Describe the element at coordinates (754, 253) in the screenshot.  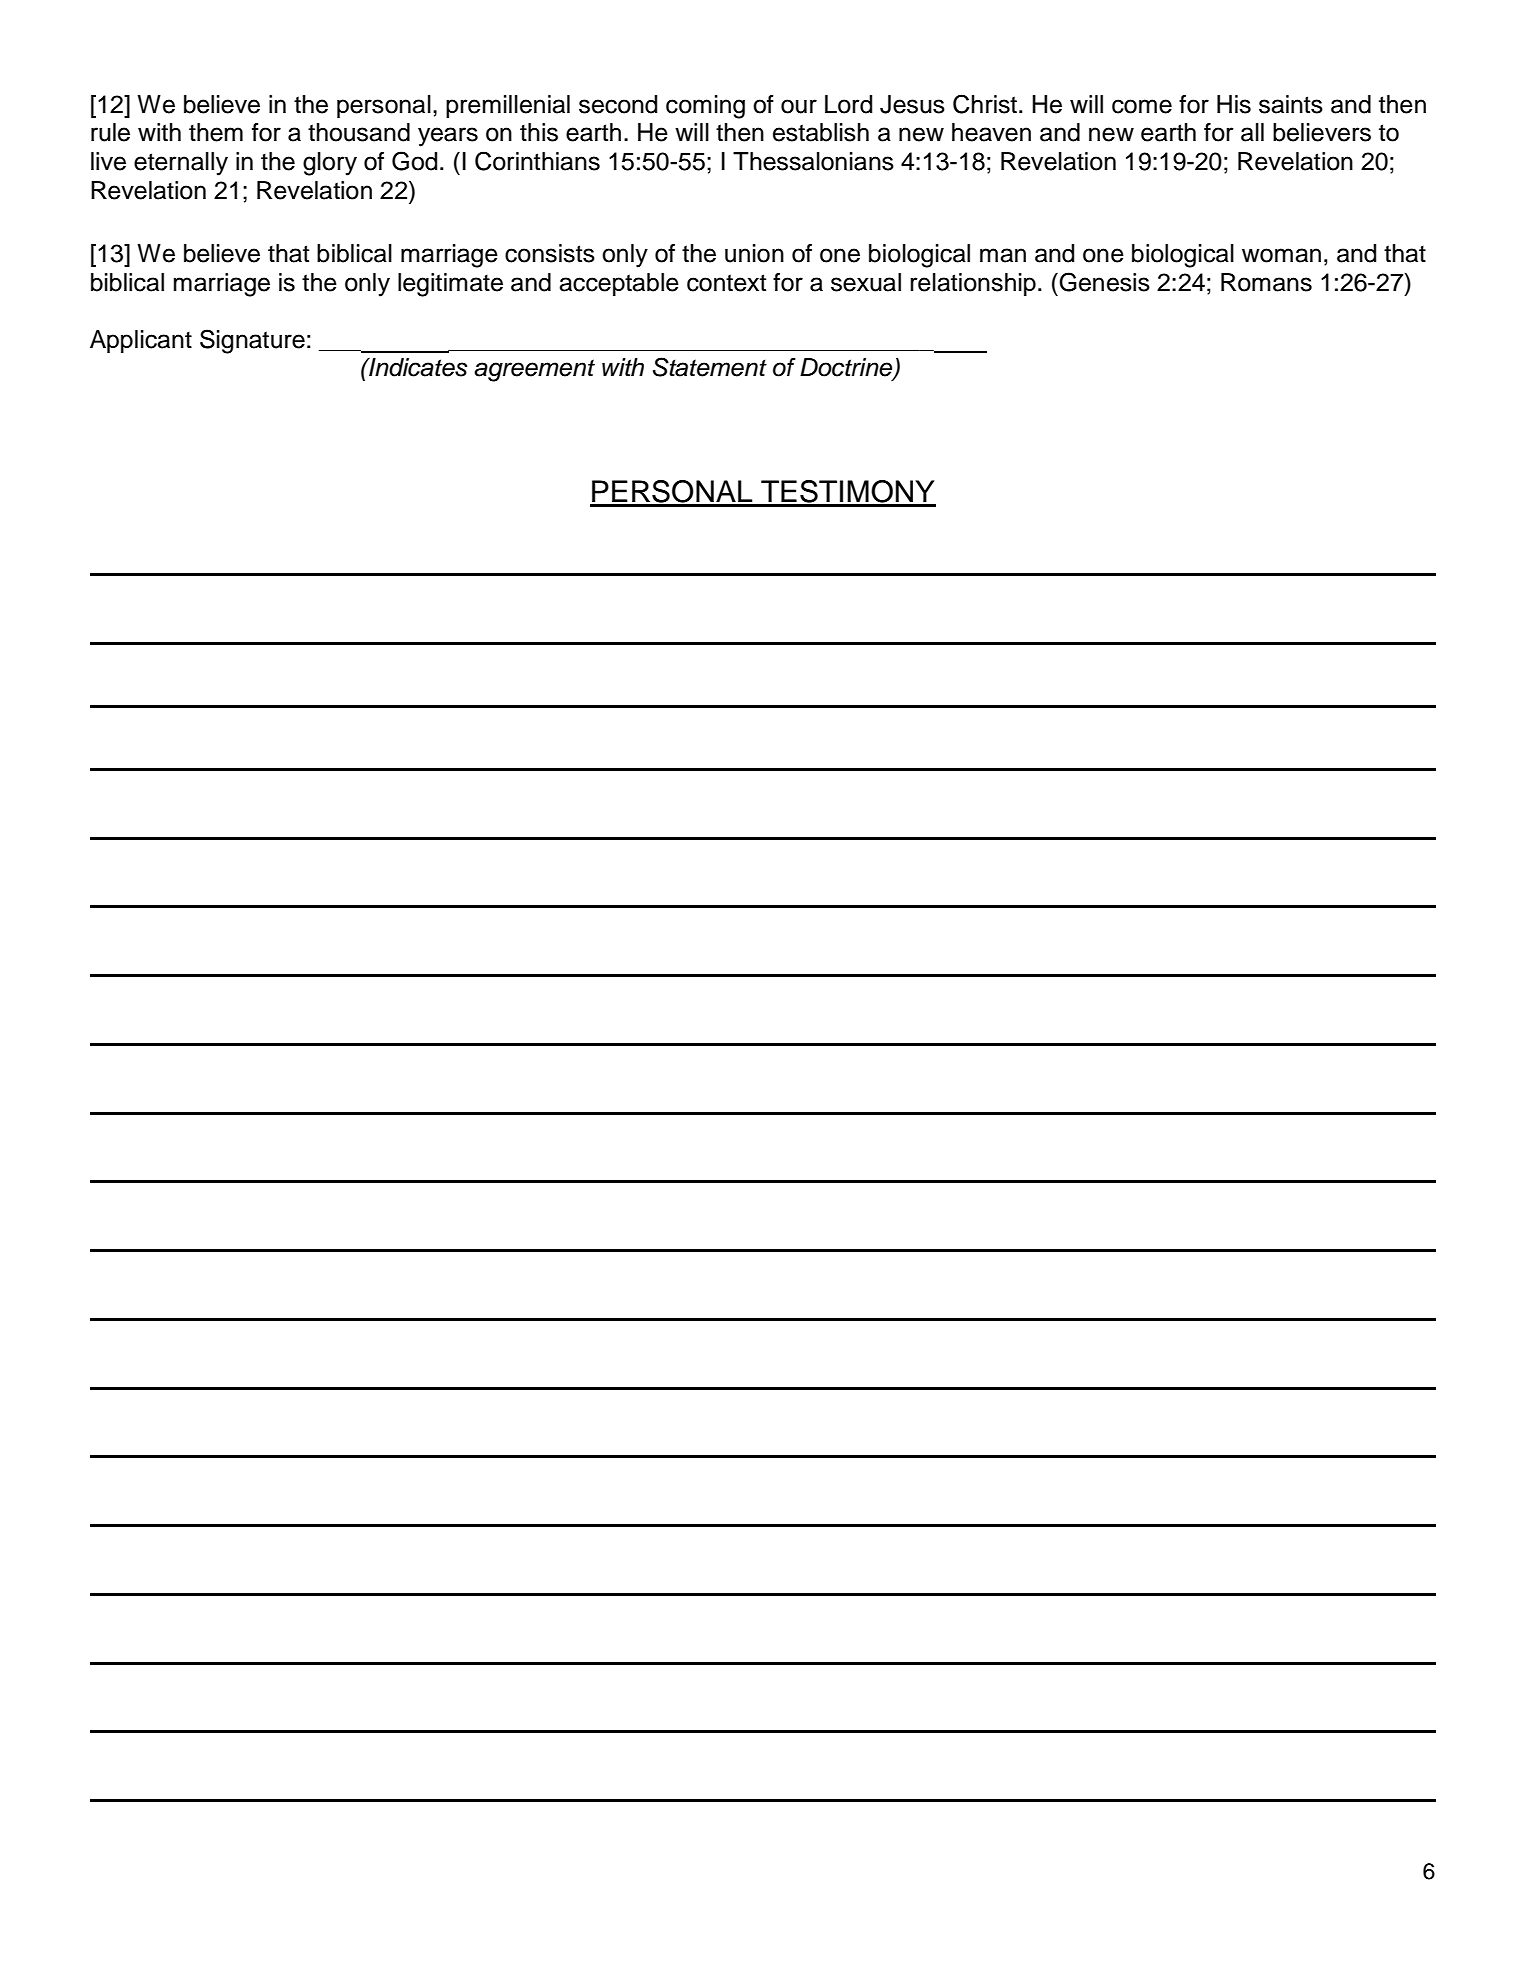
I see `union` at that location.
